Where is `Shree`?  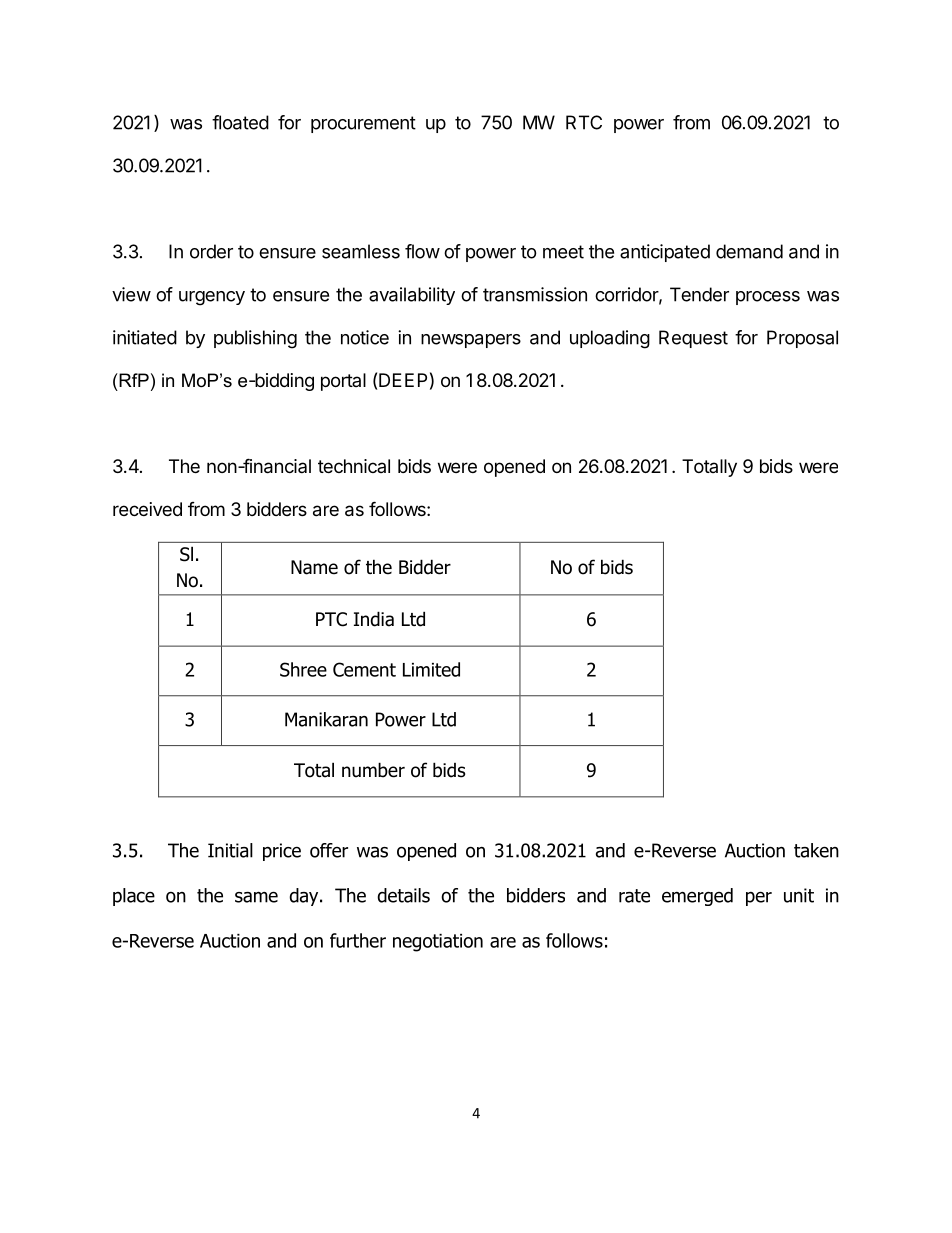 Shree is located at coordinates (303, 669).
